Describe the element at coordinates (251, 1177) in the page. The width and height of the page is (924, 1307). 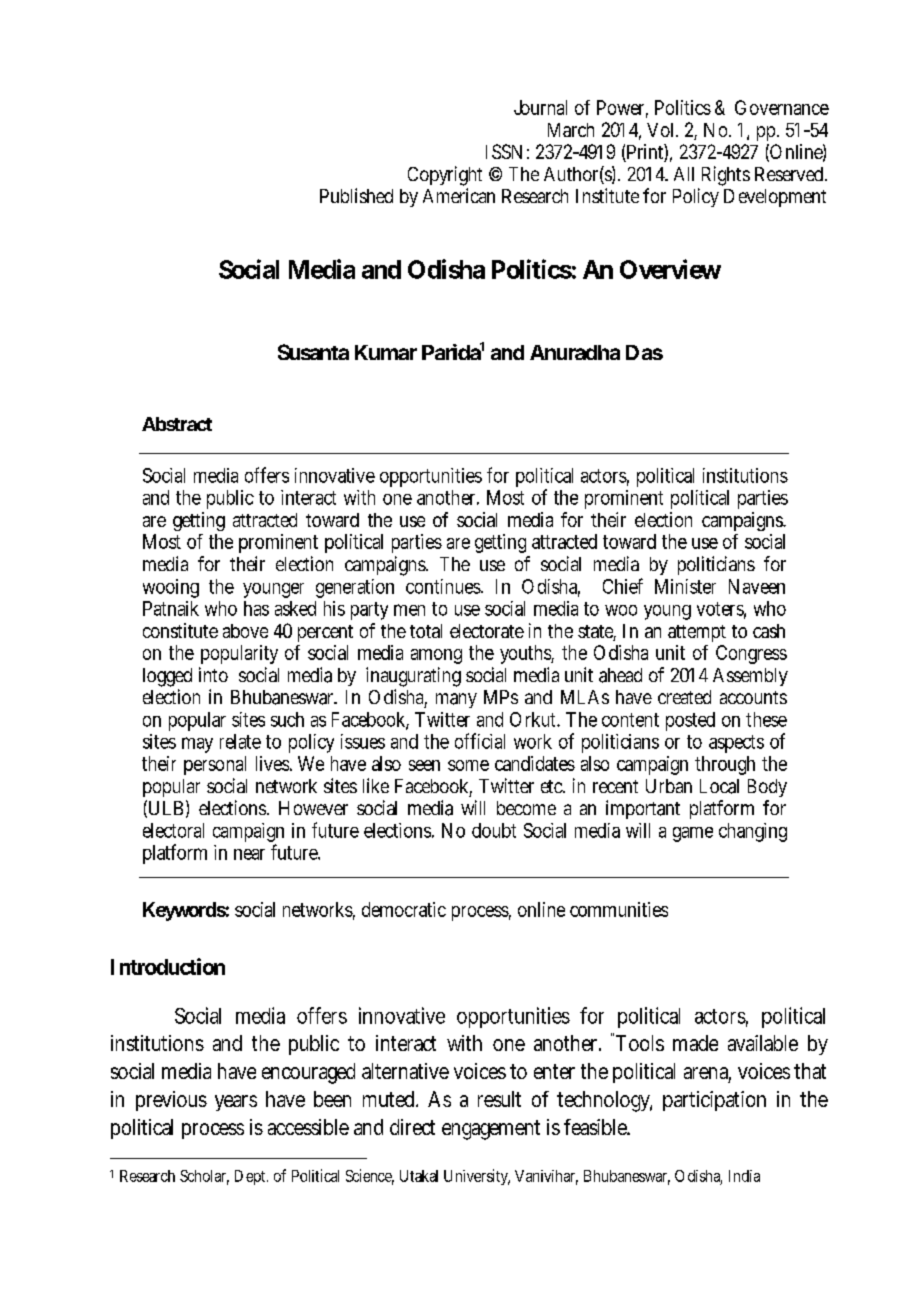
I see `Dept` at that location.
